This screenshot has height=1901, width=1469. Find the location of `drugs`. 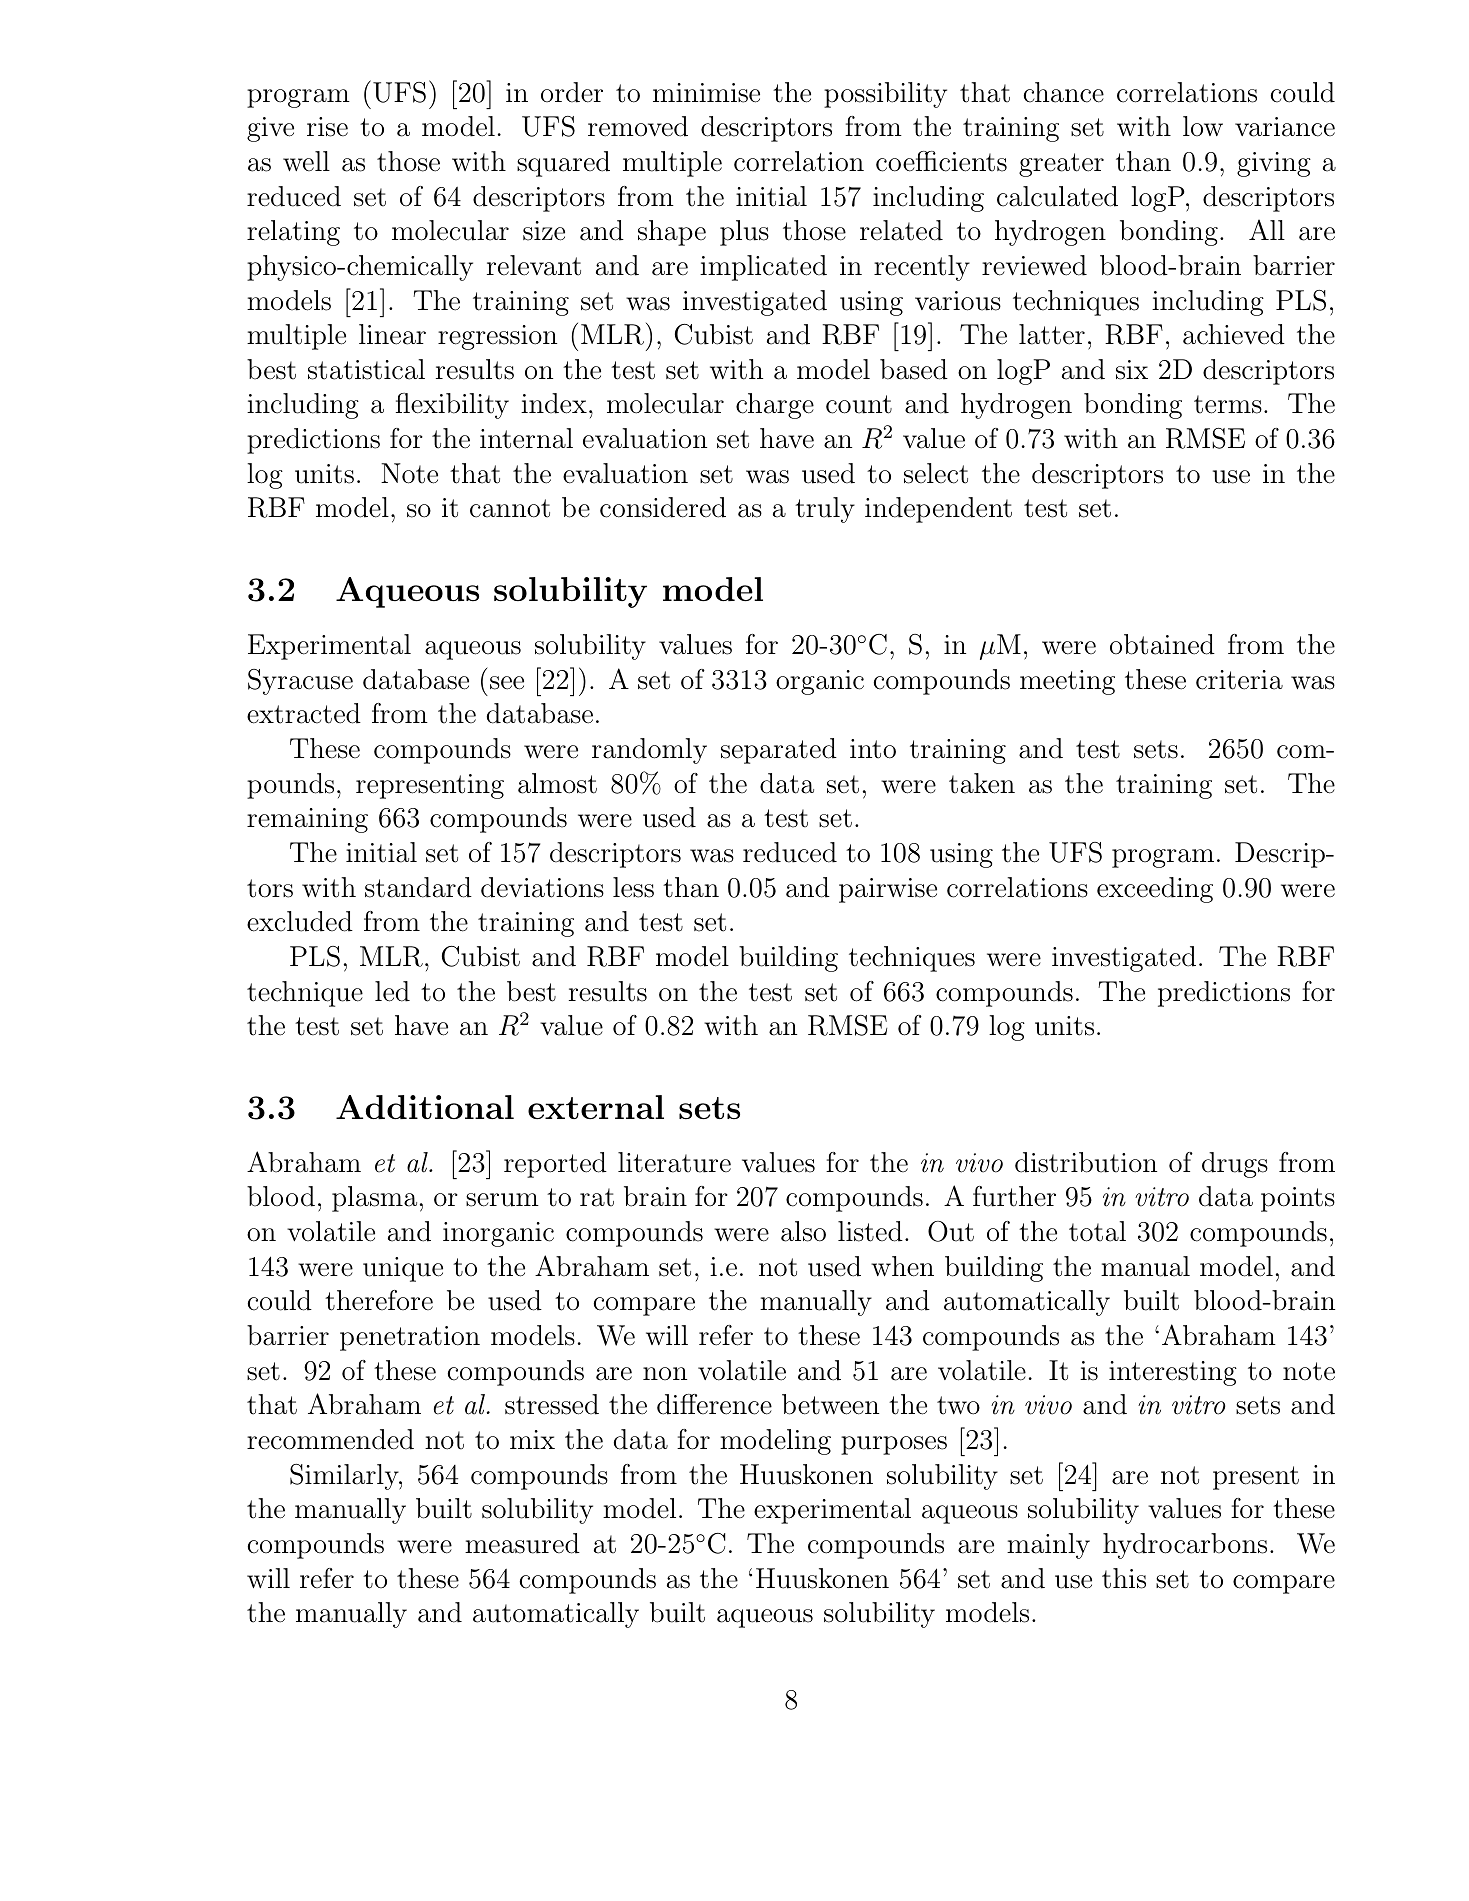

drugs is located at coordinates (1235, 1165).
